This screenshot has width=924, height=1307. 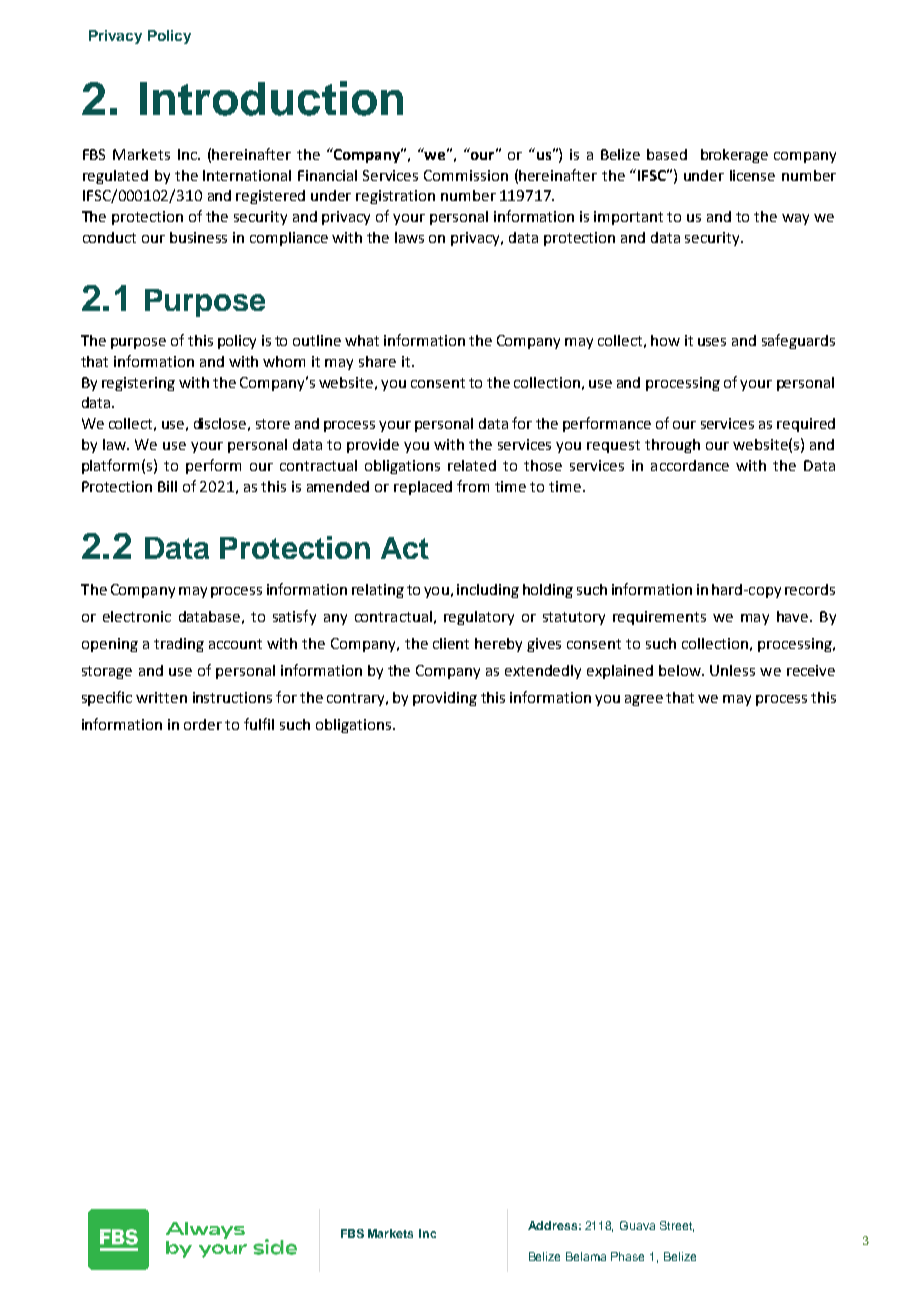 What do you see at coordinates (690, 465) in the screenshot?
I see `accordance` at bounding box center [690, 465].
